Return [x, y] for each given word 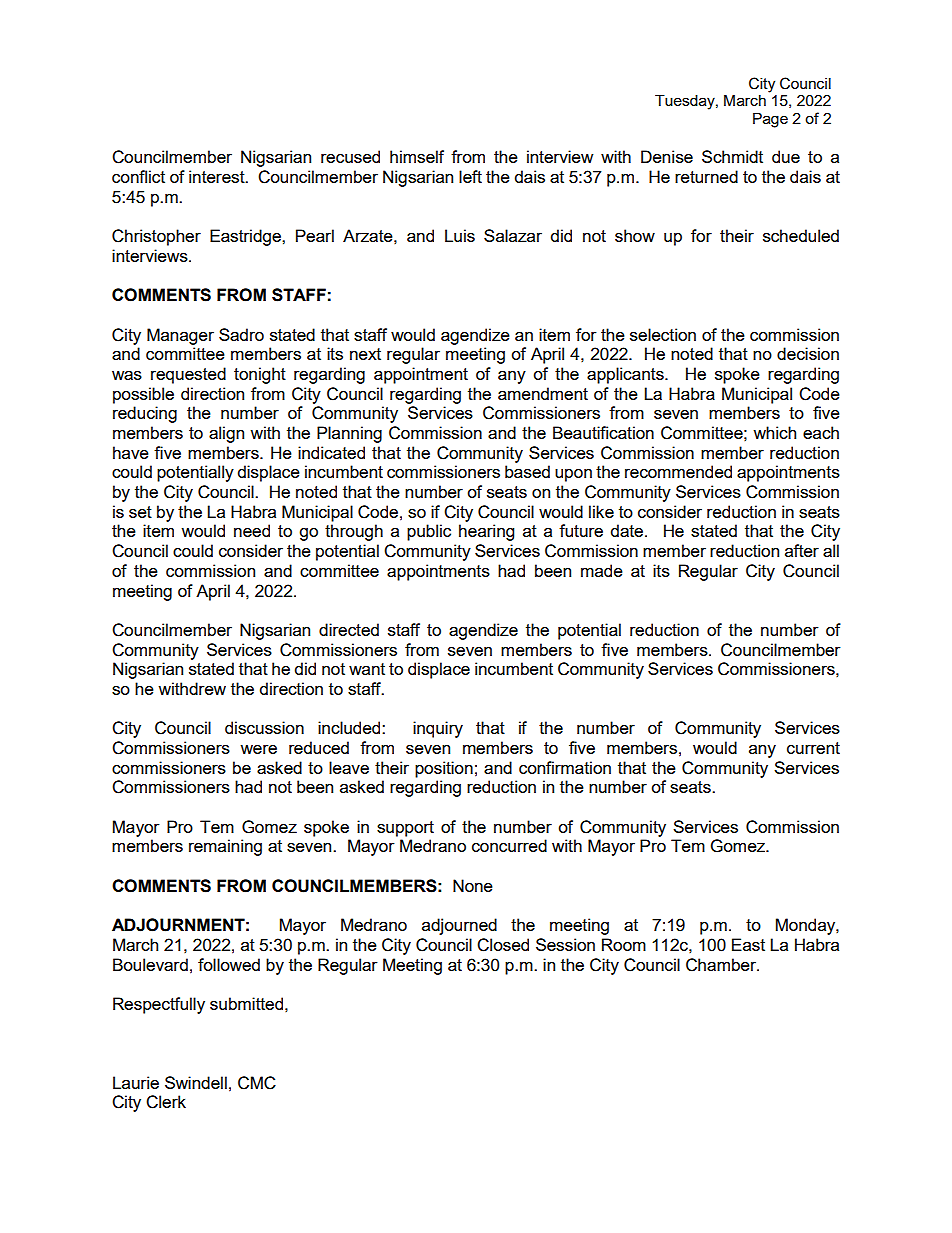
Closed [503, 945]
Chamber [722, 965]
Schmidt [732, 156]
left [470, 176]
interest [218, 176]
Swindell [196, 1082]
